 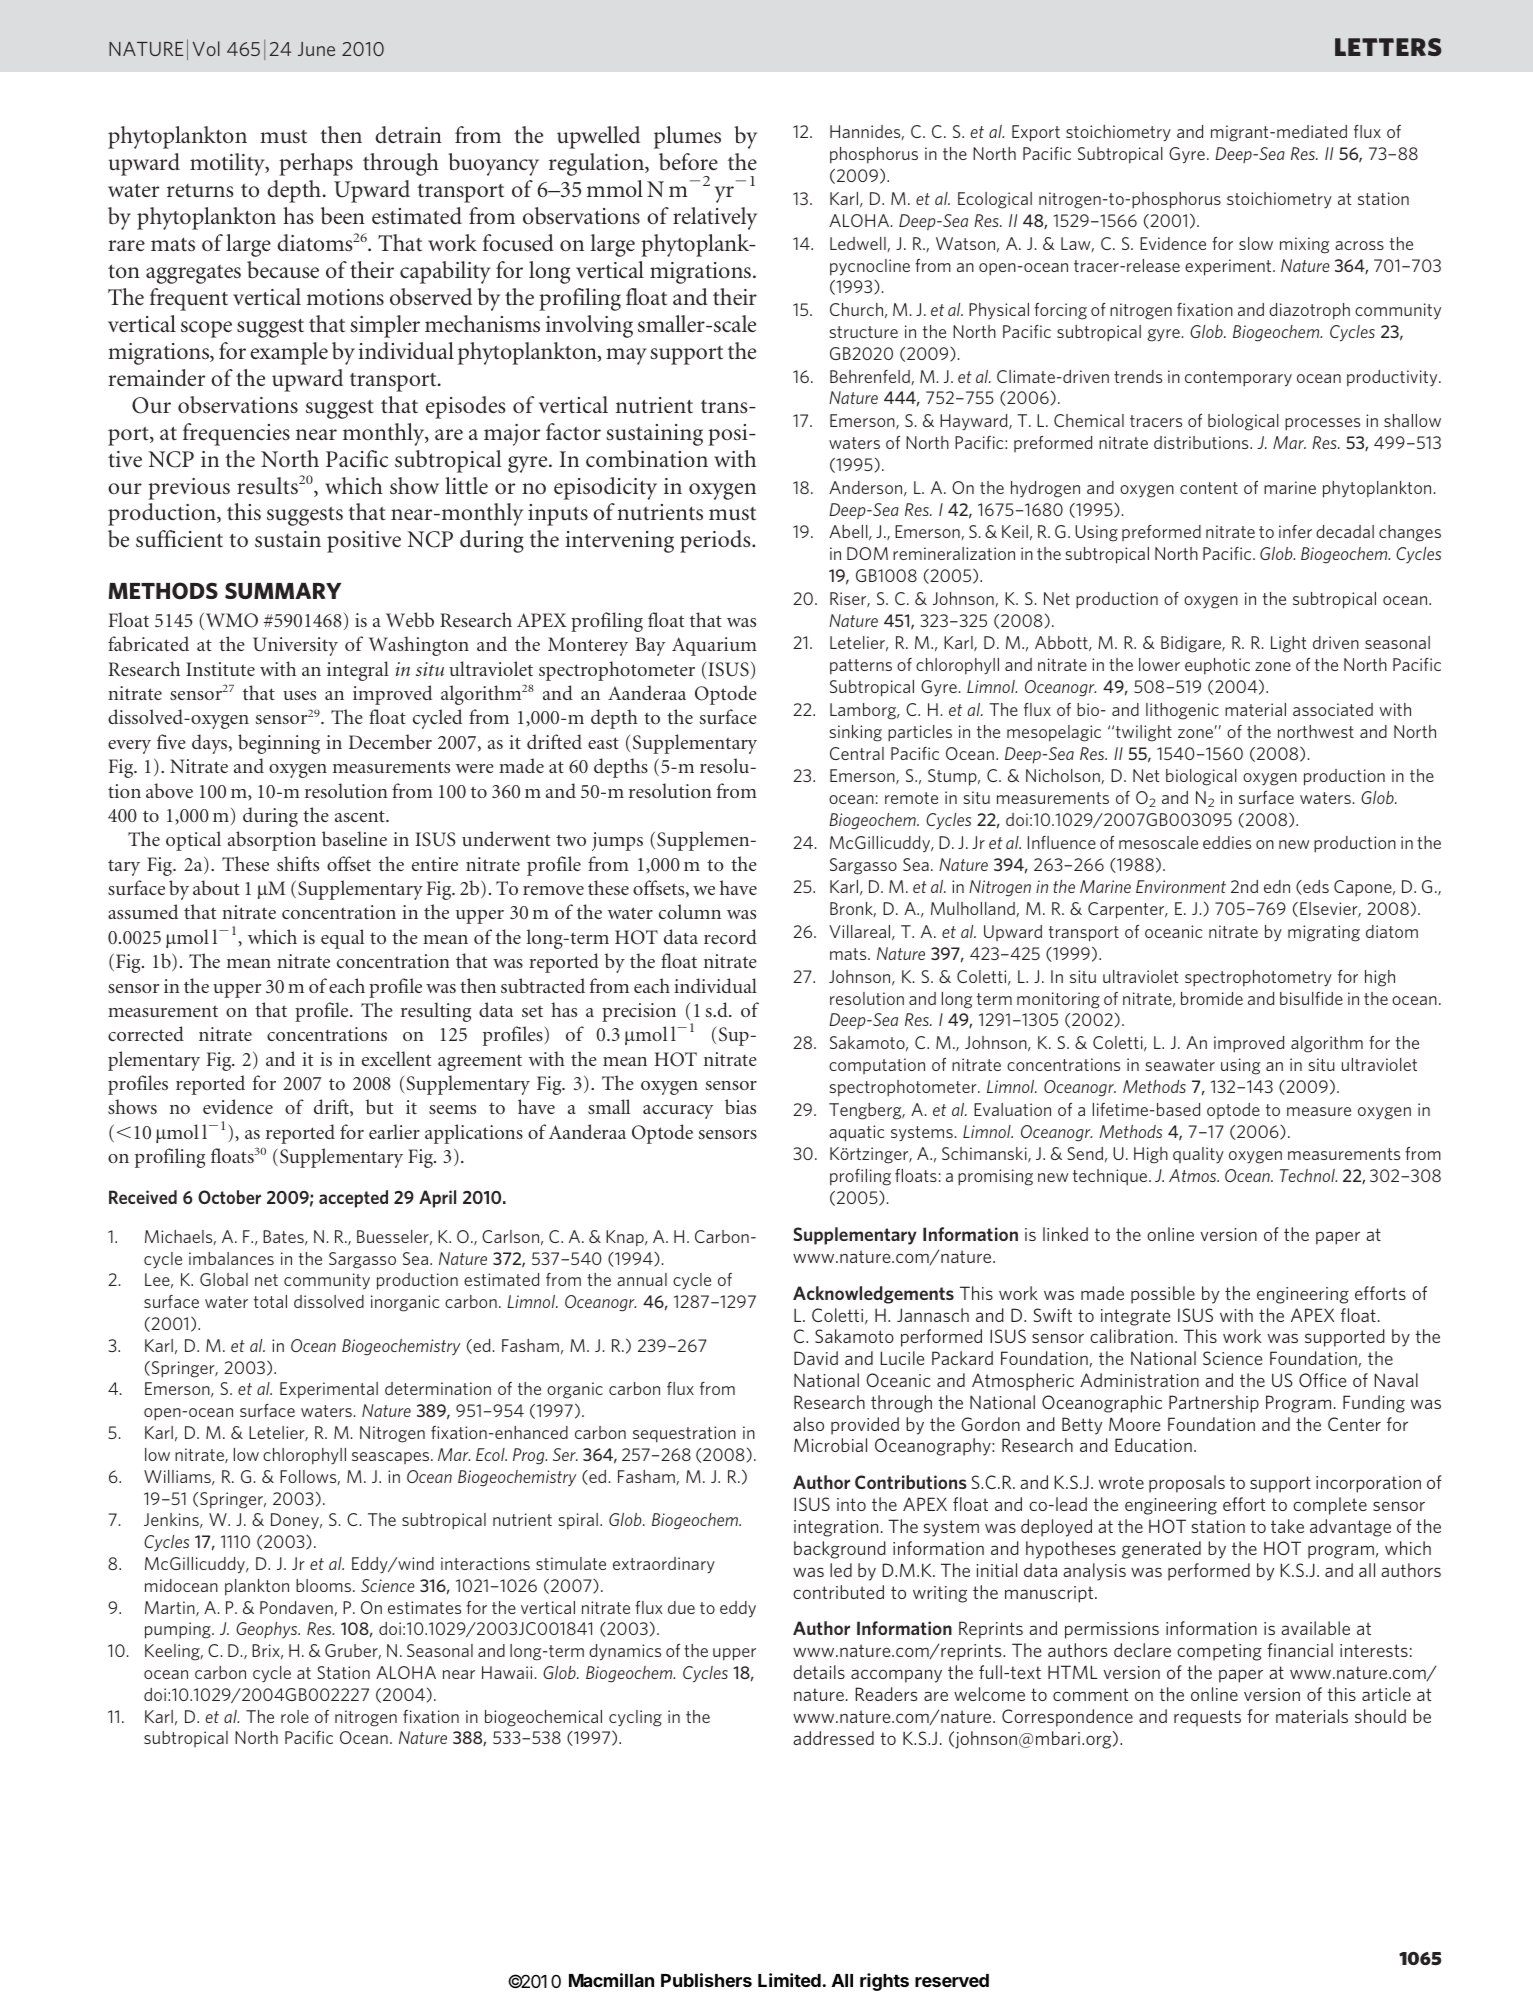 What do you see at coordinates (816, 1358) in the image?
I see `David` at bounding box center [816, 1358].
